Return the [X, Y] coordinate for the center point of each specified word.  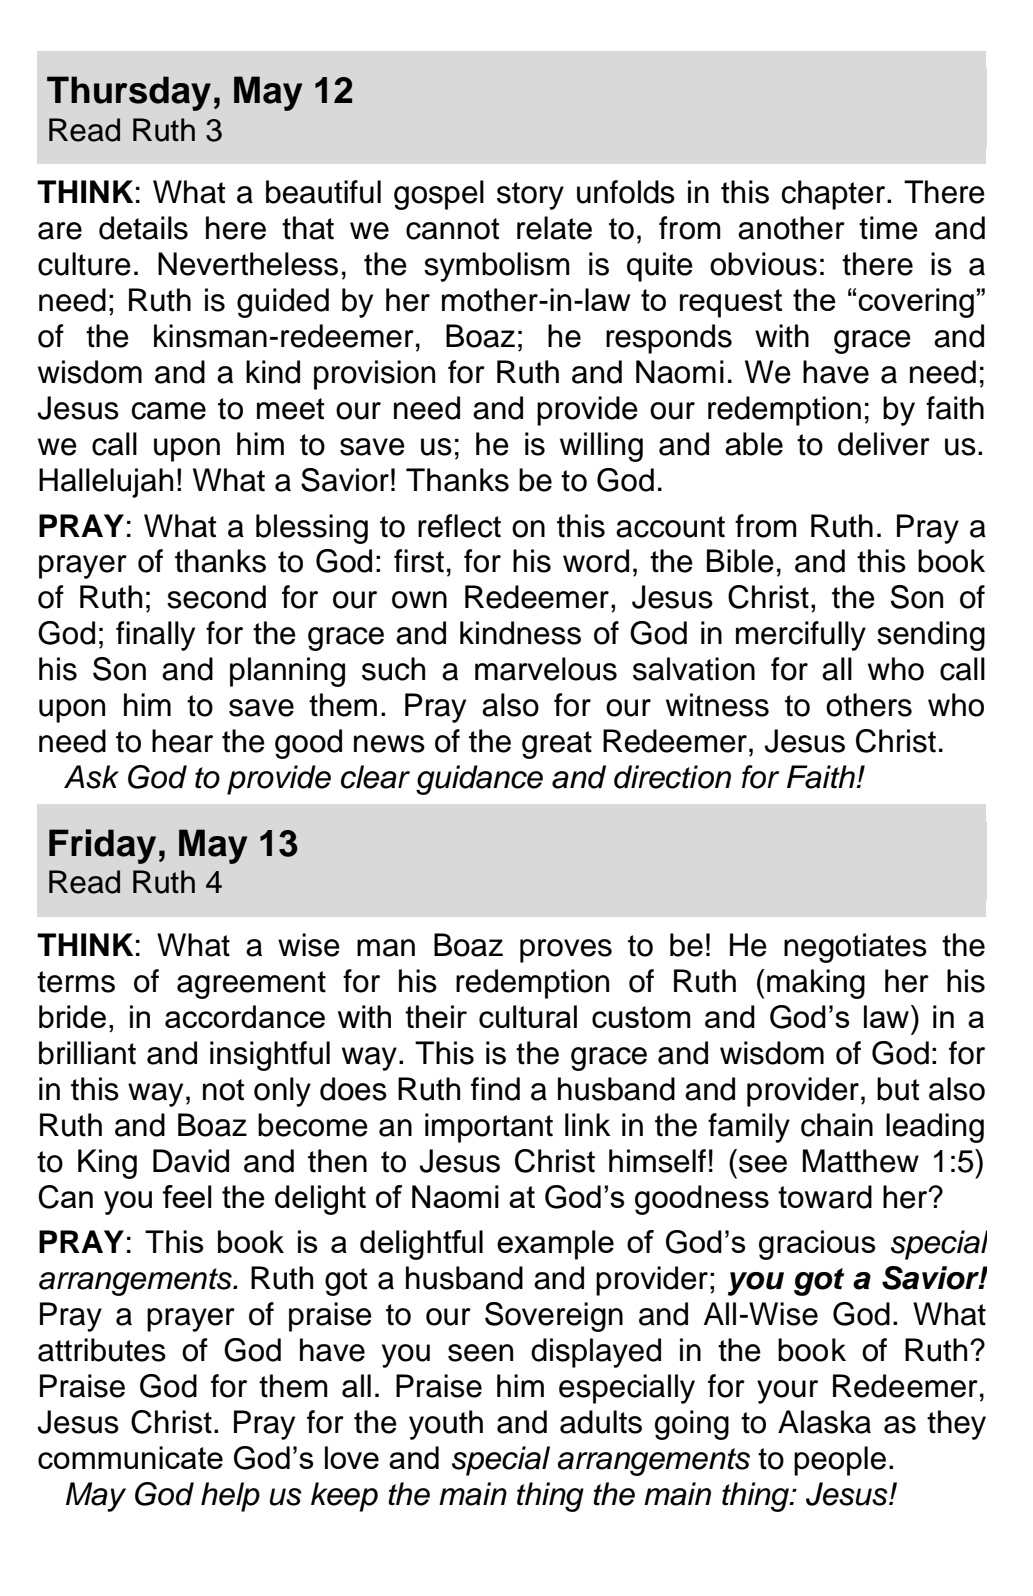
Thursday [129, 93]
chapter [835, 195]
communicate [130, 1457]
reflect [459, 526]
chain [837, 1125]
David [191, 1161]
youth [446, 1425]
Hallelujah [106, 483]
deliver [884, 444]
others [869, 705]
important [489, 1128]
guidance [479, 780]
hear [182, 741]
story [530, 196]
